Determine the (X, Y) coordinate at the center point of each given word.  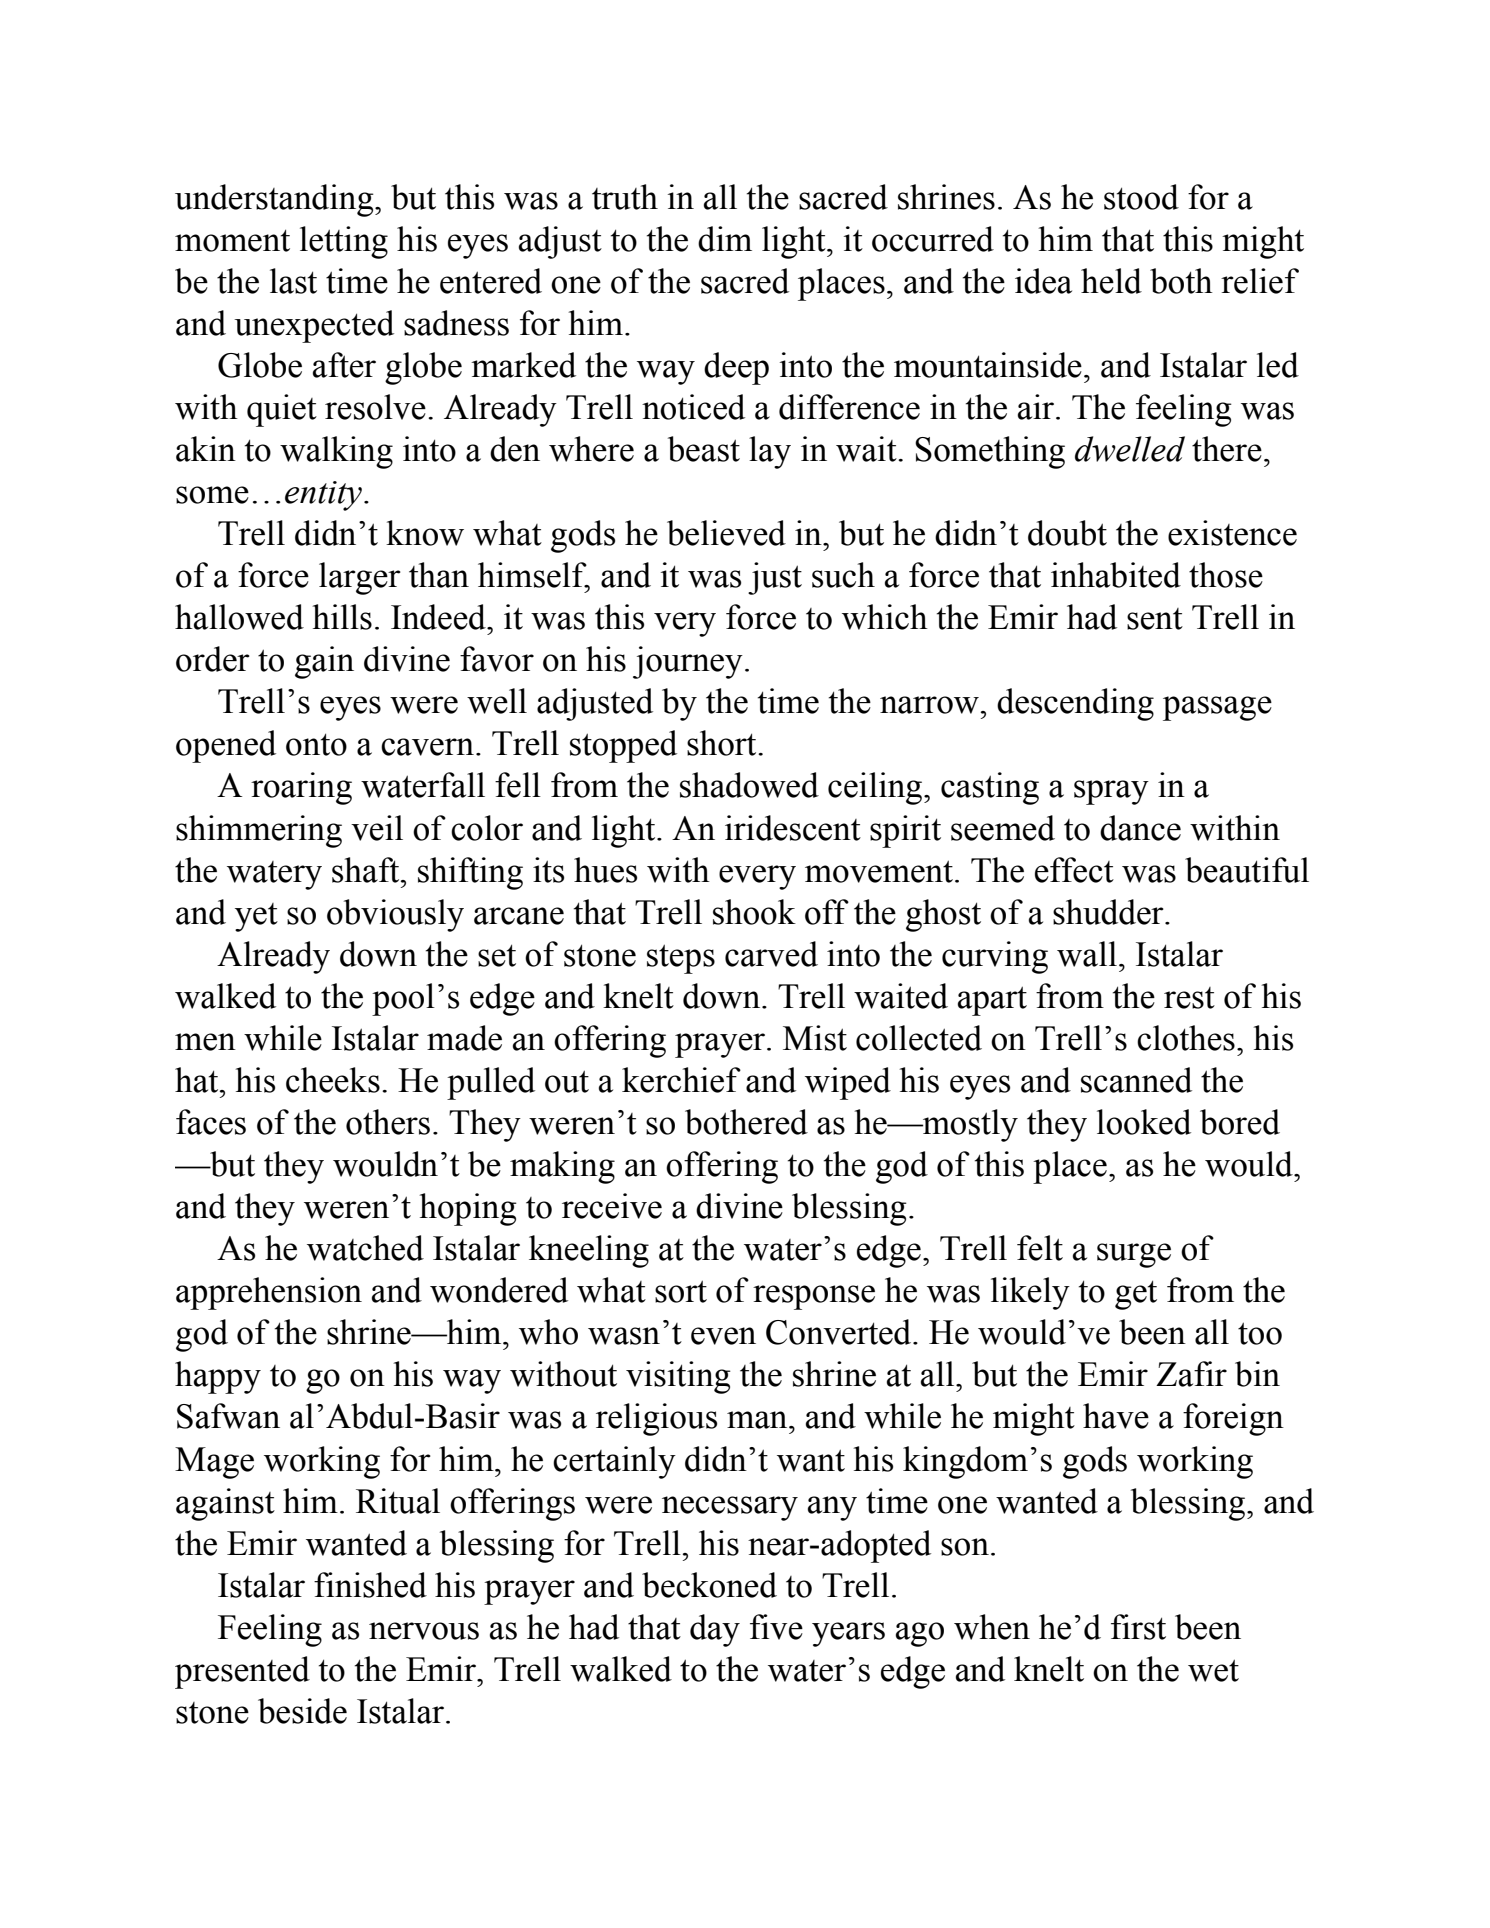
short (723, 743)
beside (302, 1711)
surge (1134, 1255)
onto (316, 744)
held (1111, 281)
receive (612, 1206)
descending (1075, 704)
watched (365, 1248)
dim (725, 239)
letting (344, 242)
